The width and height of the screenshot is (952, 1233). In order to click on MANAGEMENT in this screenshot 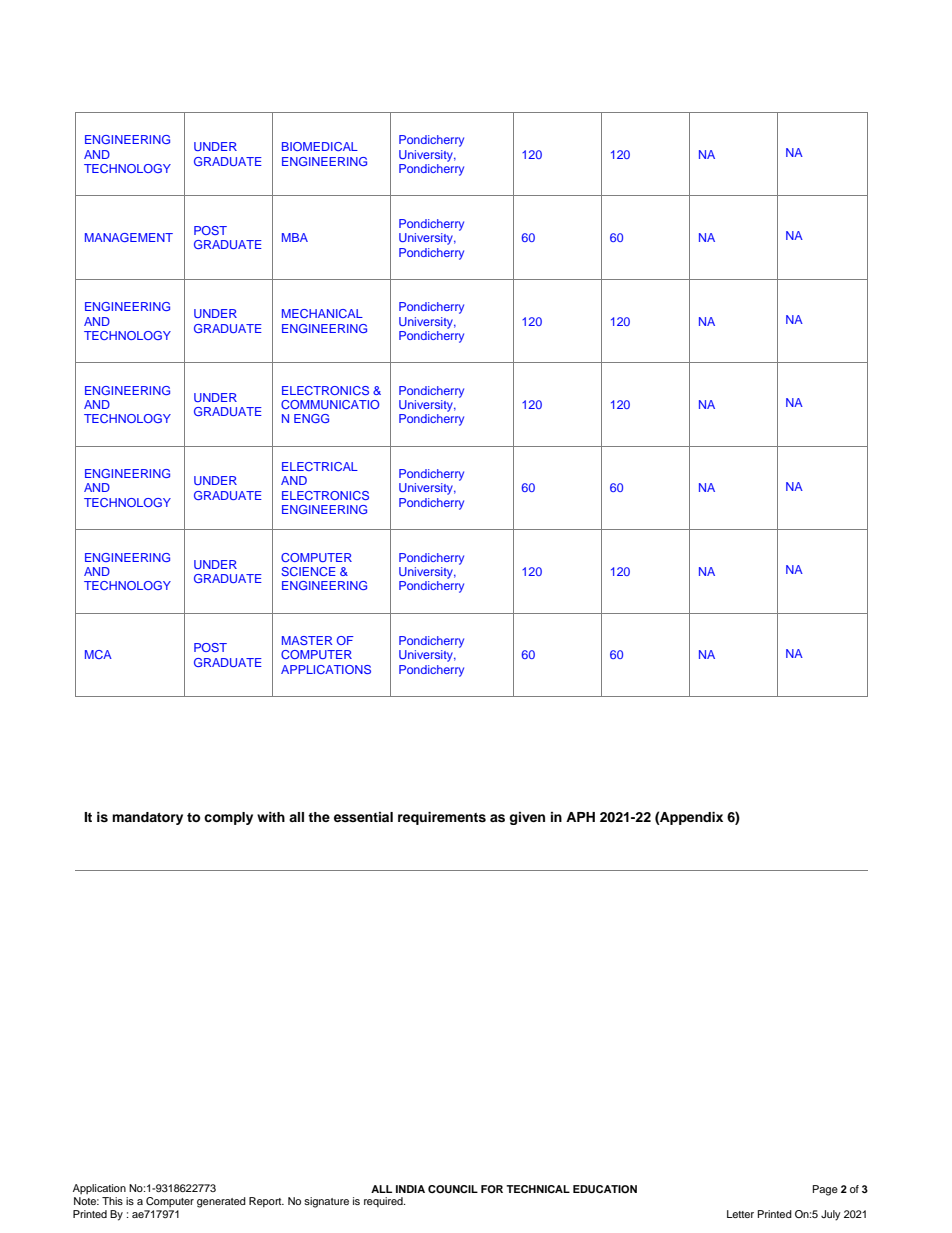, I will do `click(129, 237)`.
